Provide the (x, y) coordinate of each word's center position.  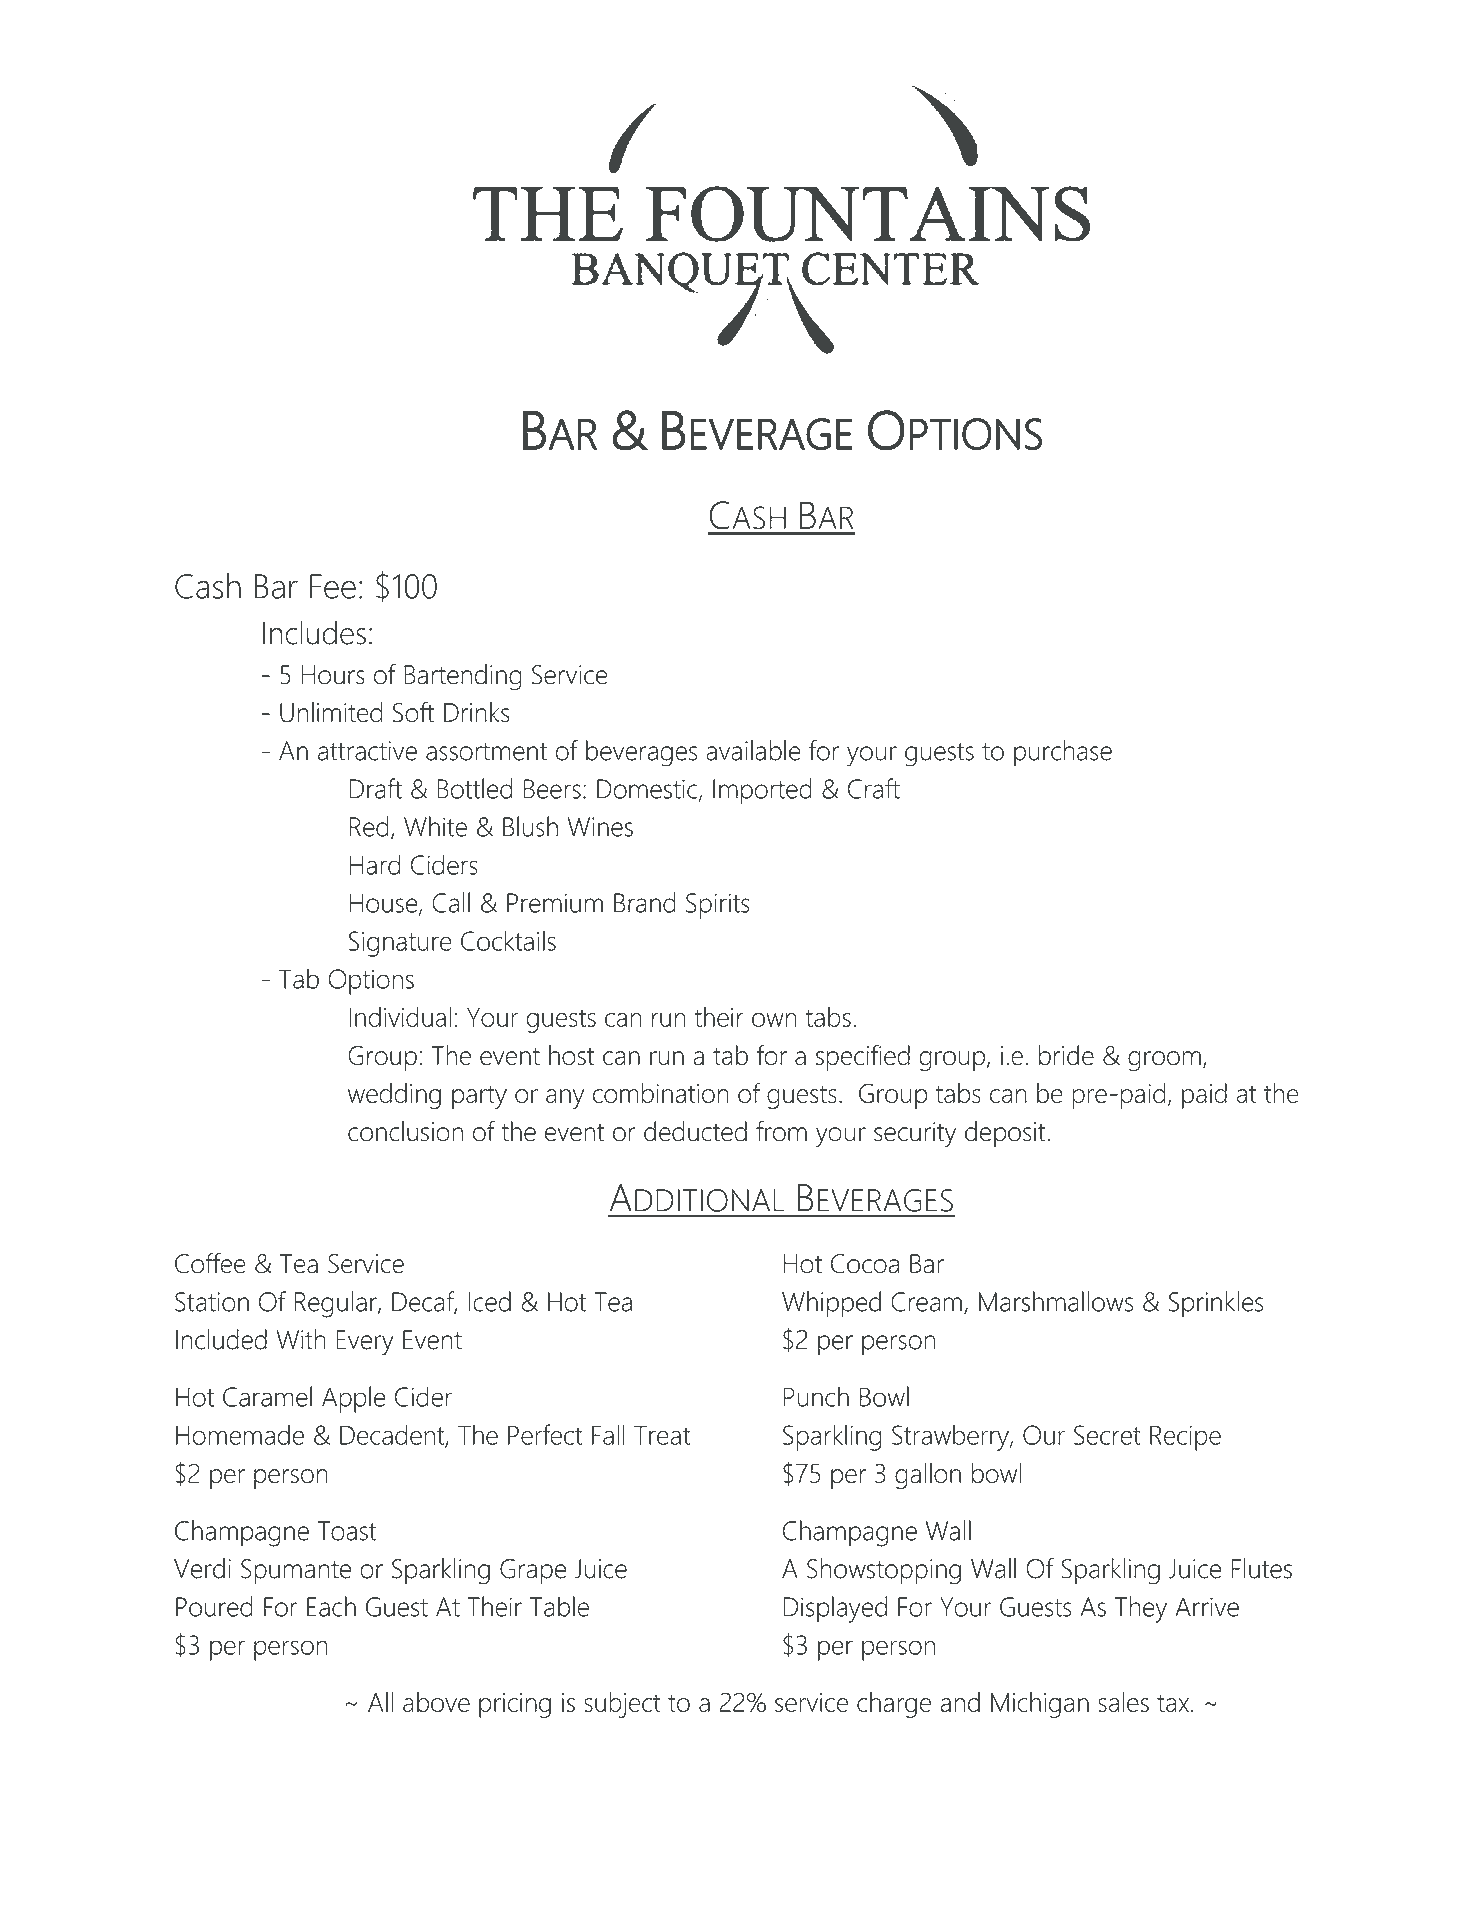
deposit (1006, 1134)
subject (622, 1705)
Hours (333, 675)
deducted (695, 1131)
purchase (1063, 753)
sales (1123, 1702)
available (753, 750)
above (436, 1702)
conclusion (405, 1131)
